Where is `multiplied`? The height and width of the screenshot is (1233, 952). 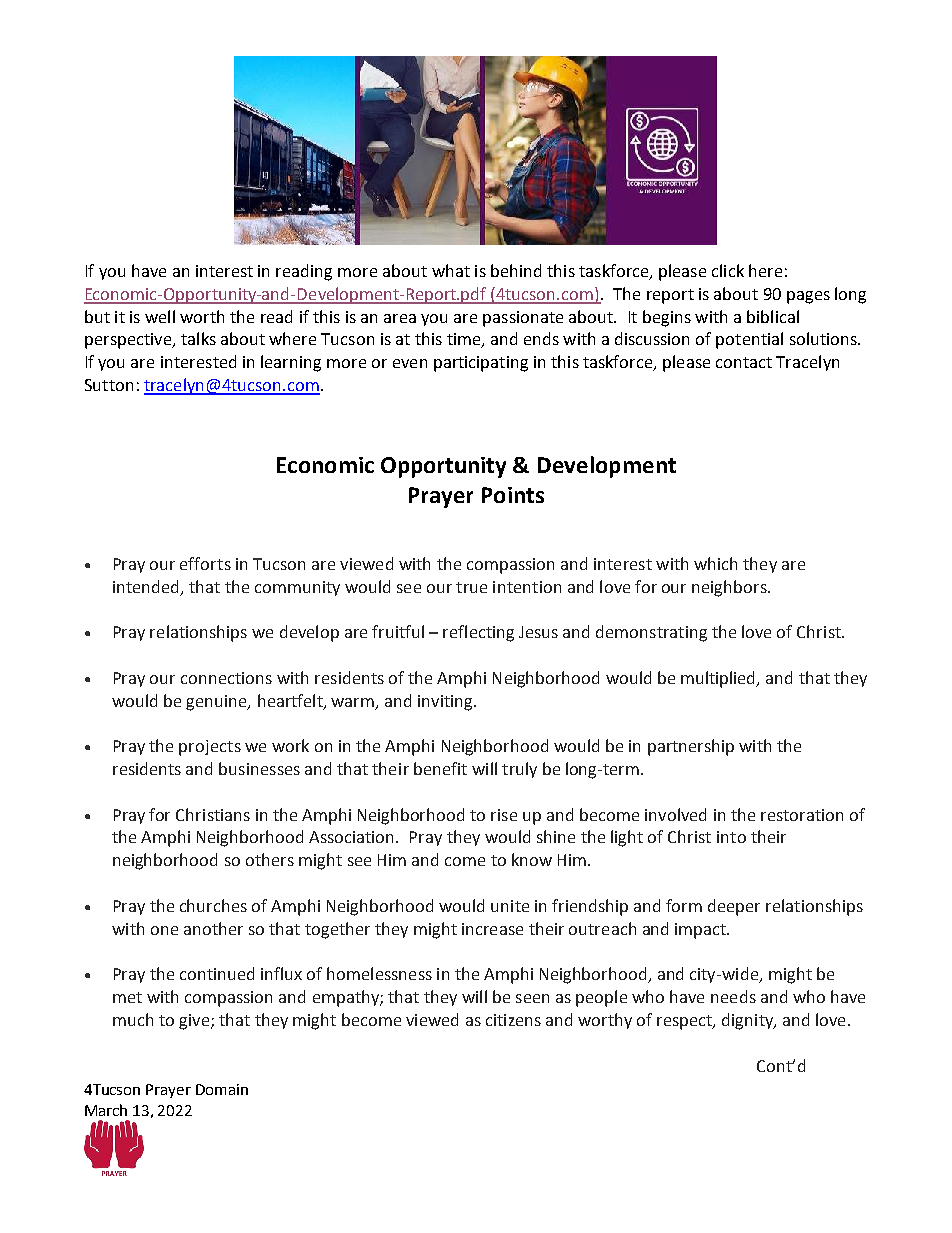
multiplied is located at coordinates (719, 679).
